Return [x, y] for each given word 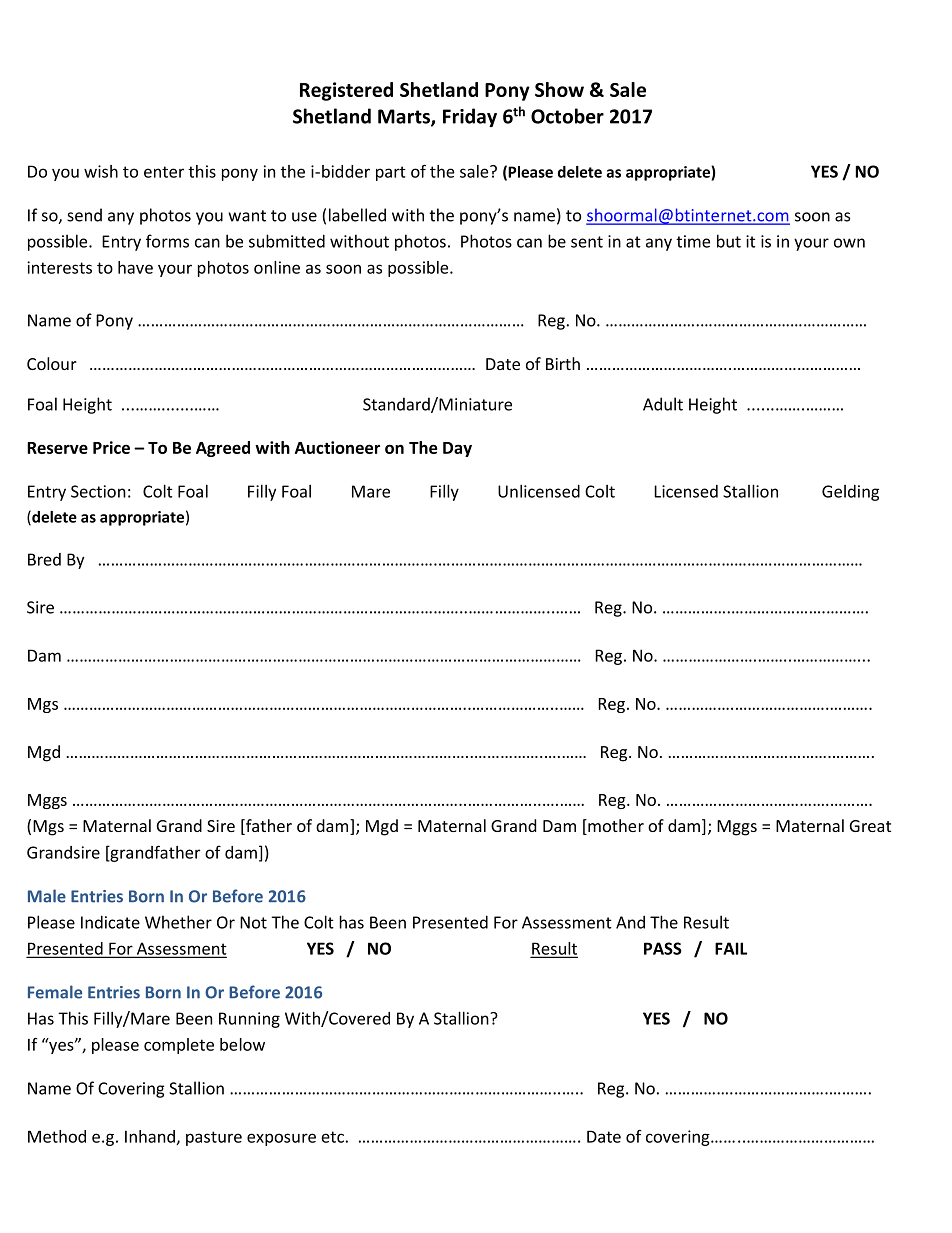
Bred [44, 559]
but [729, 241]
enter [164, 172]
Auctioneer [337, 447]
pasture [214, 1138]
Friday [470, 117]
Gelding [850, 493]
